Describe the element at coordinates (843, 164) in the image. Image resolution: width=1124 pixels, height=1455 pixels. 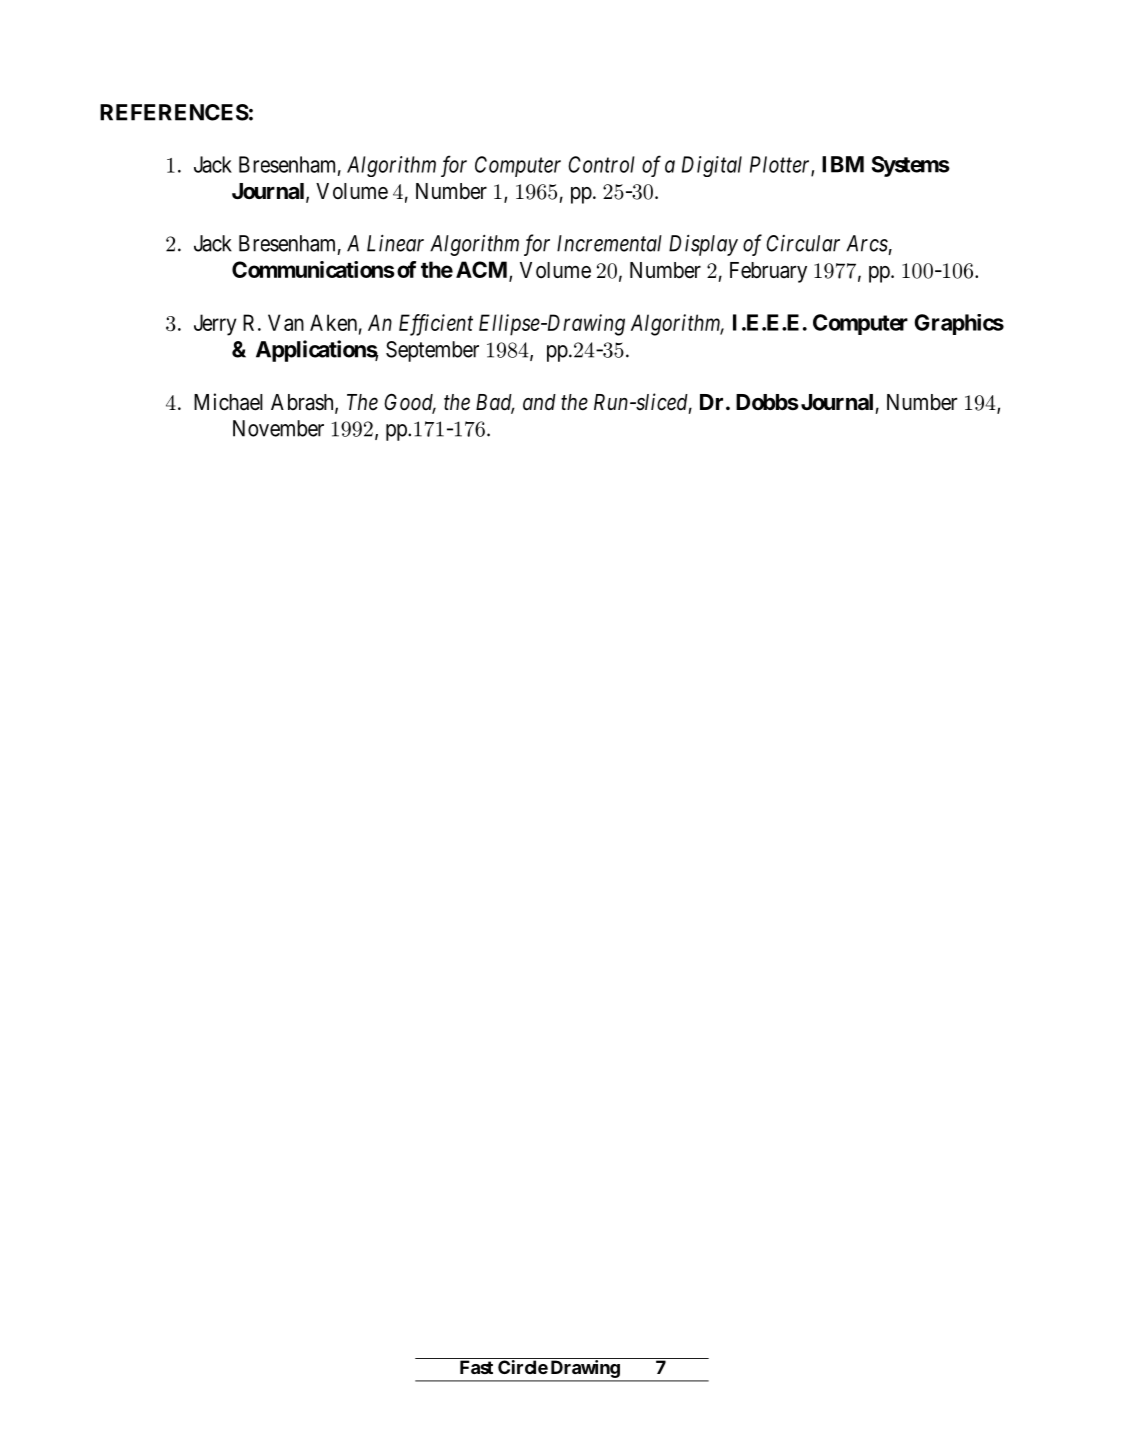
I see `IBM` at that location.
